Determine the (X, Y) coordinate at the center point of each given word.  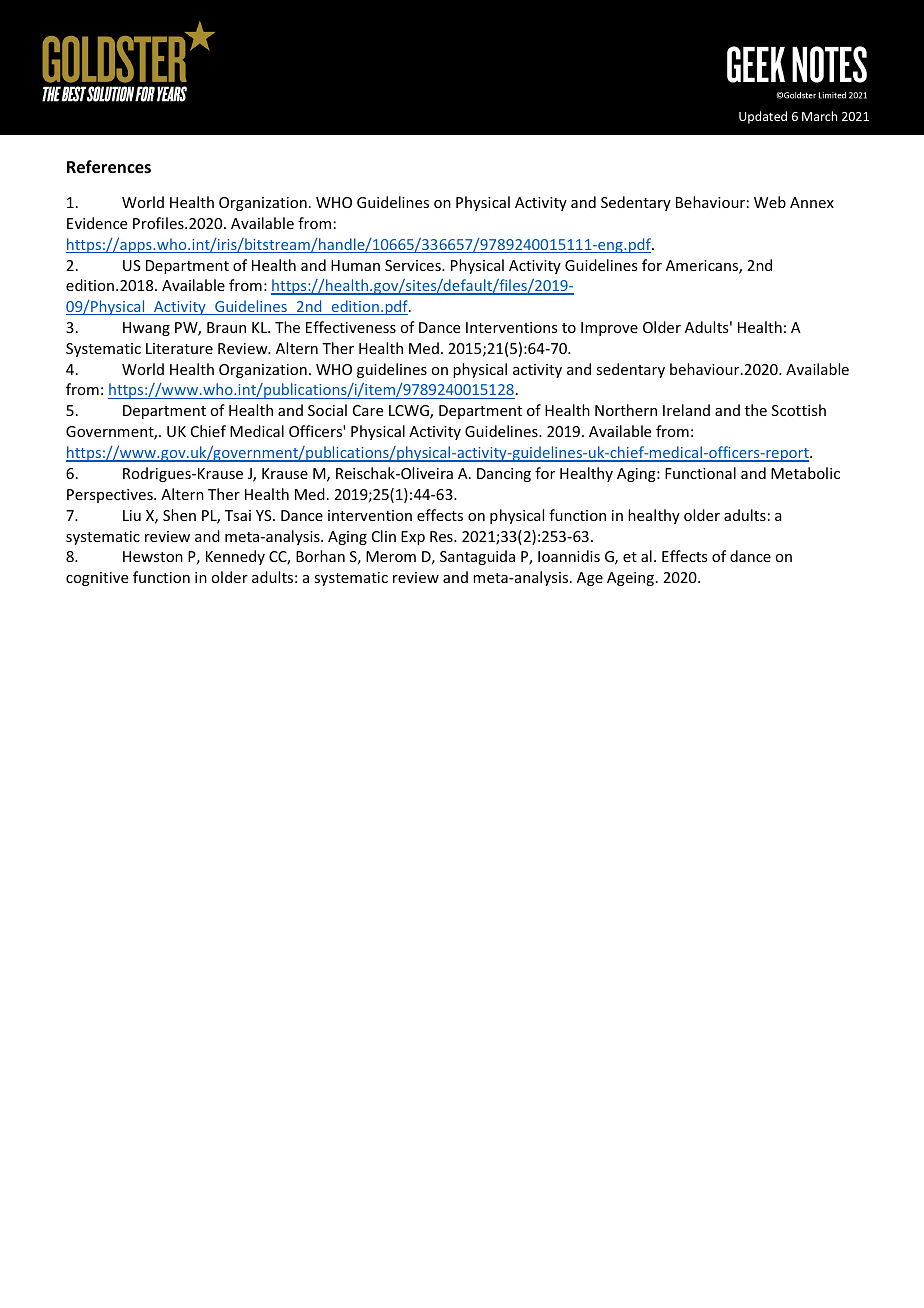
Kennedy (235, 557)
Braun (226, 327)
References (109, 167)
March (819, 116)
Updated (763, 117)
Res (442, 536)
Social (327, 410)
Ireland (686, 410)
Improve (609, 329)
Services (414, 265)
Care (368, 410)
